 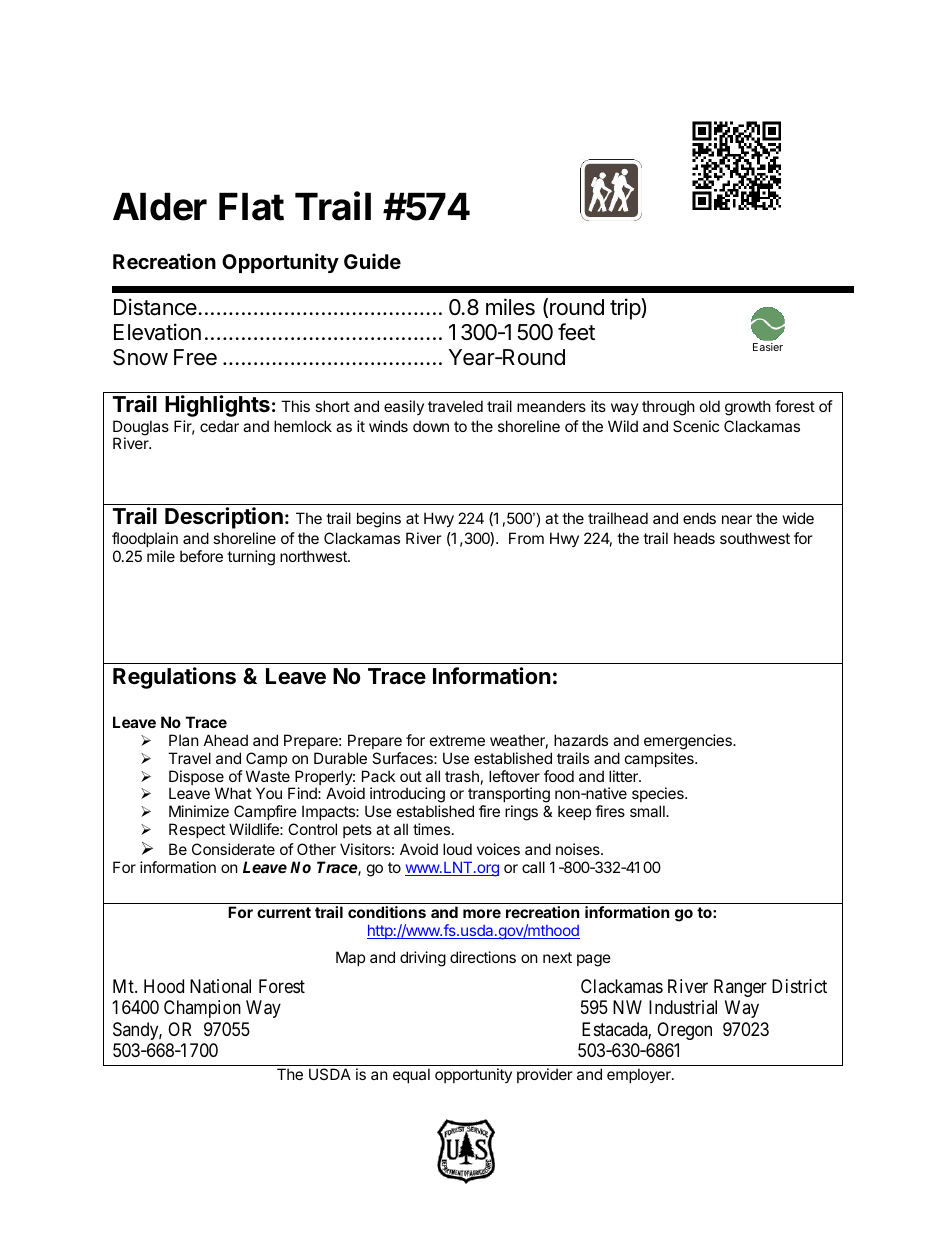 What do you see at coordinates (233, 849) in the image?
I see `Considerate` at bounding box center [233, 849].
